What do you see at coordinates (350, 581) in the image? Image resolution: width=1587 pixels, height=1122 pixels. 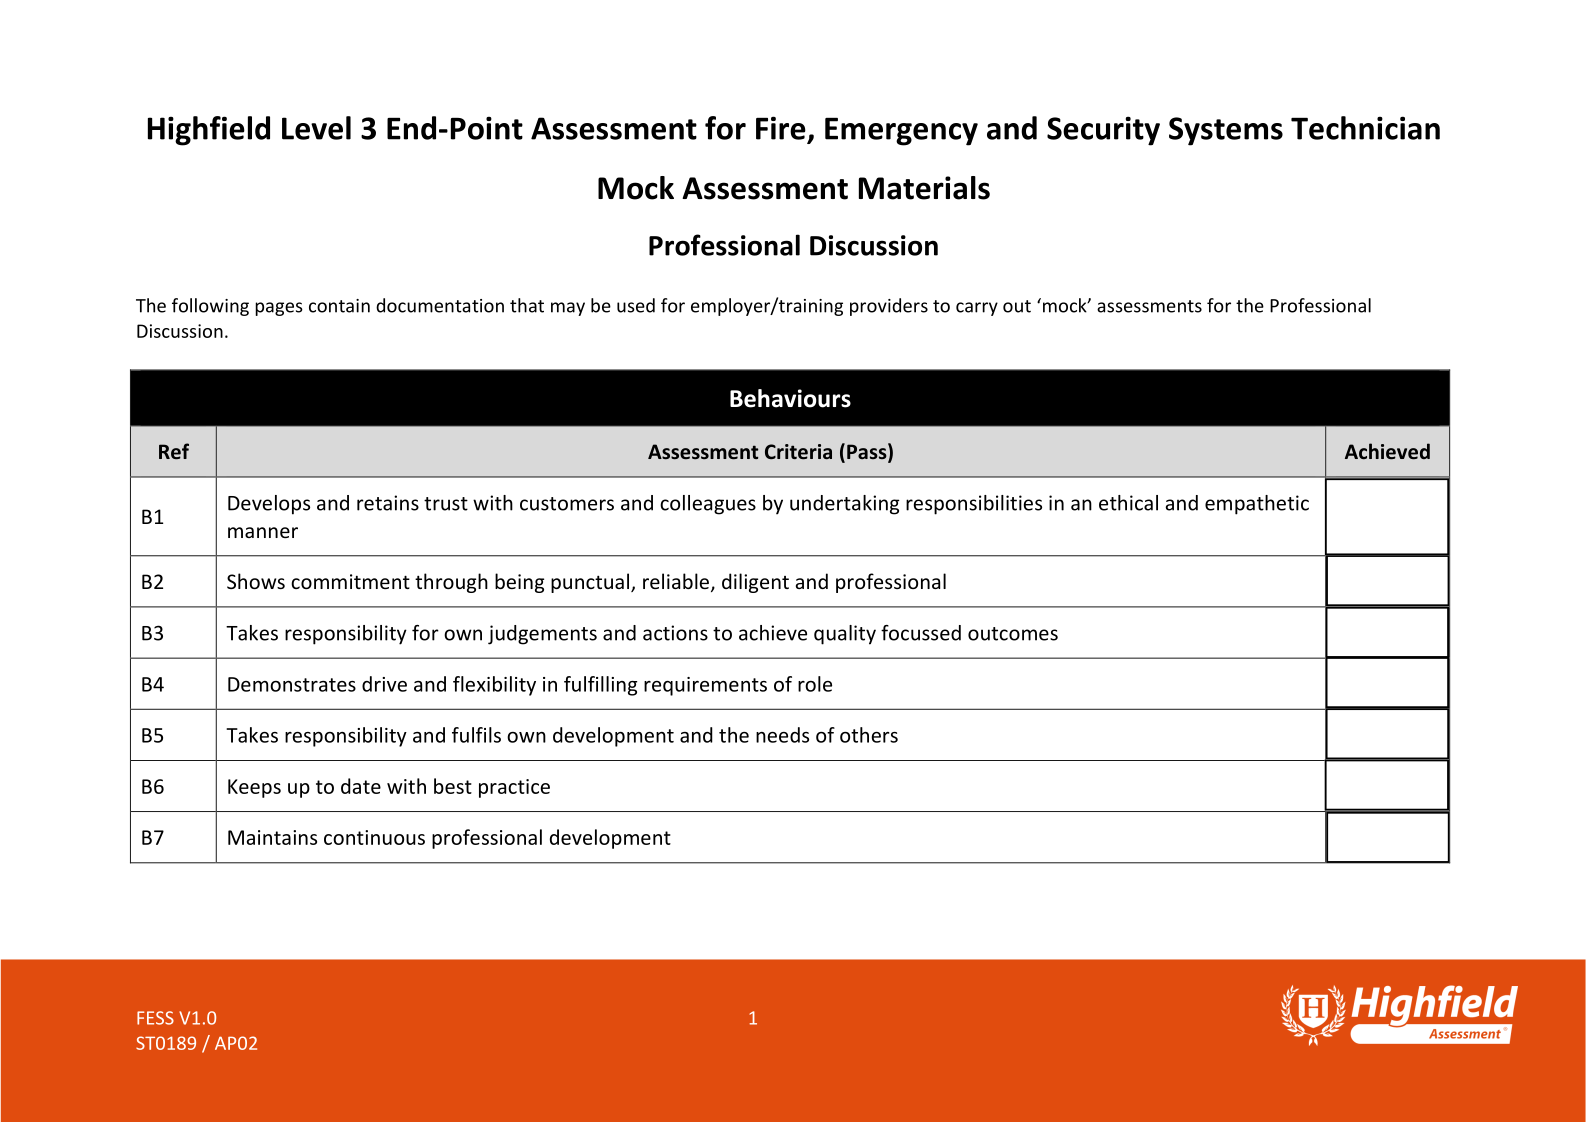 I see `commitment` at bounding box center [350, 581].
